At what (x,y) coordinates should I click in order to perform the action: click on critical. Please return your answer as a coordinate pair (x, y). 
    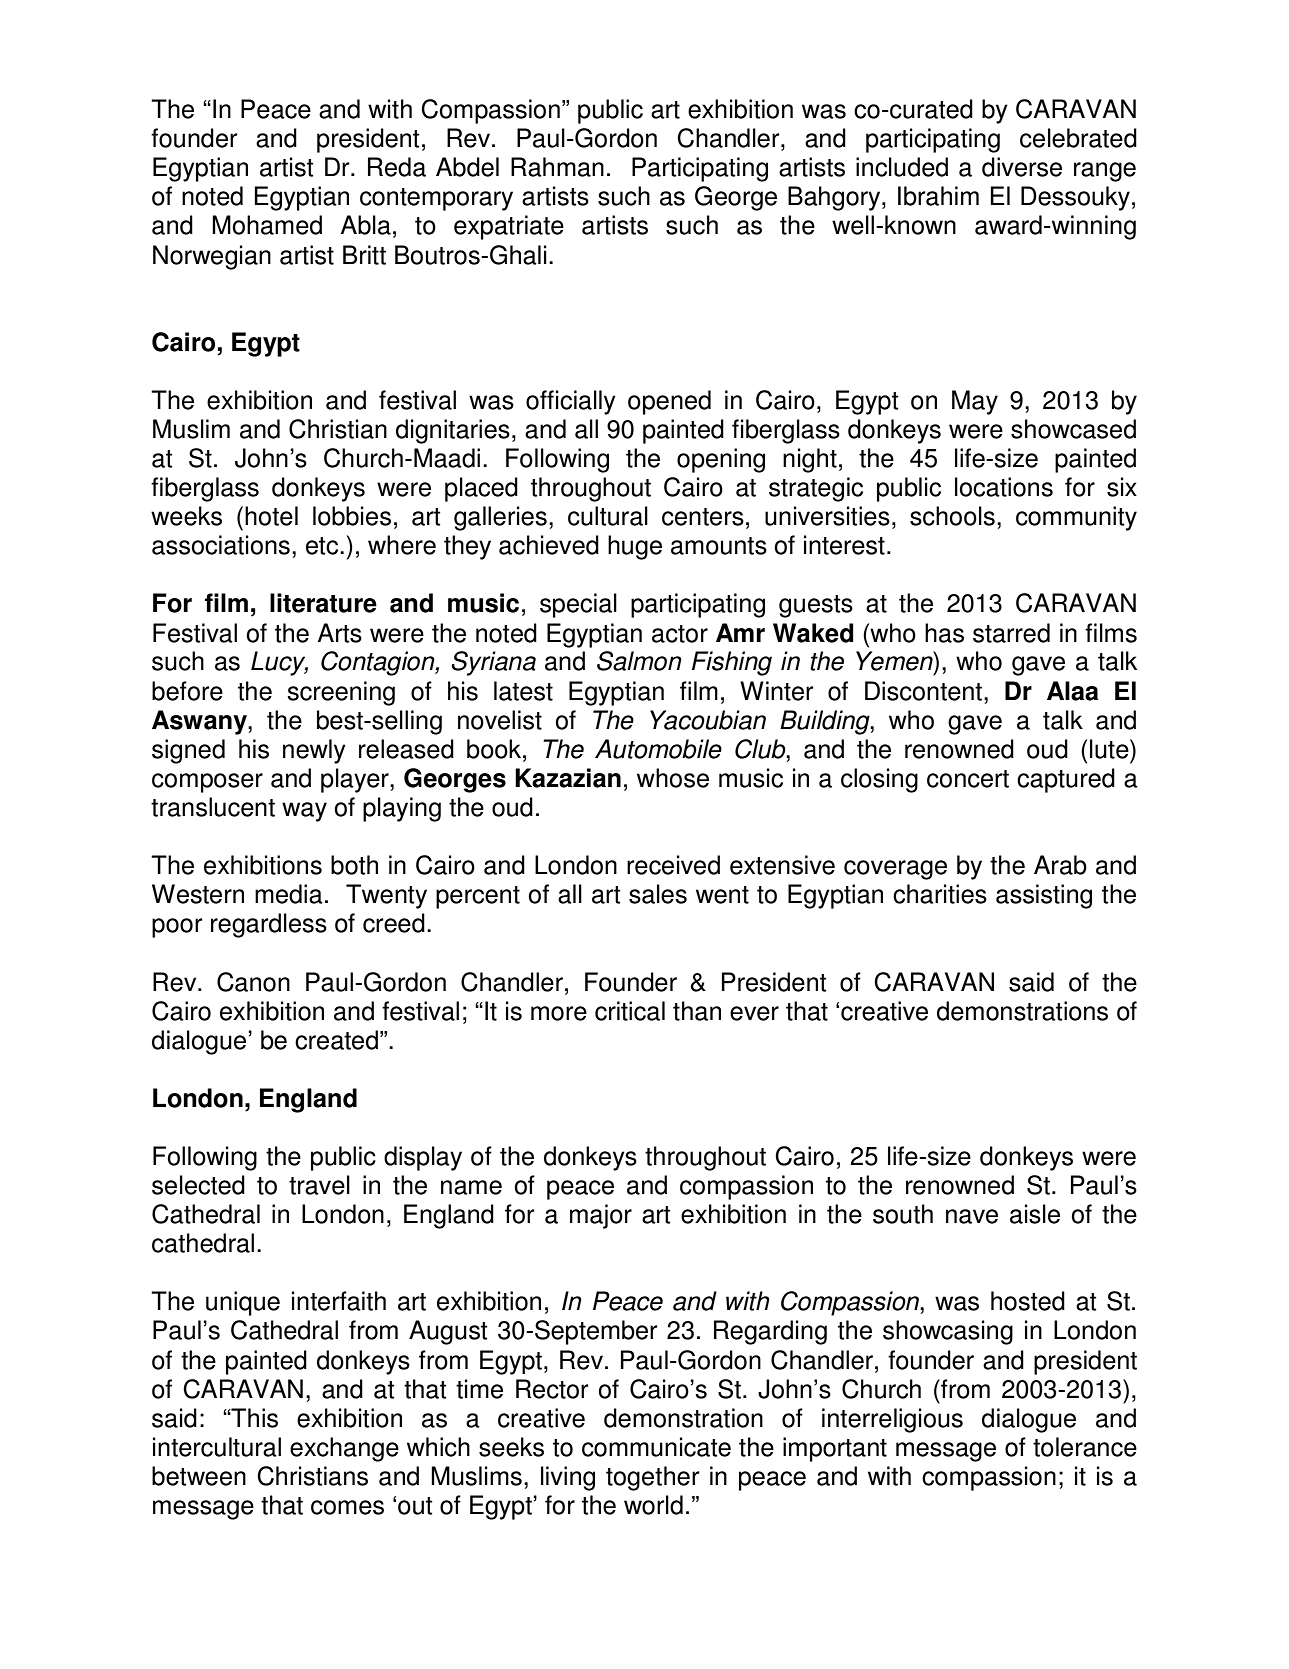
    Looking at the image, I should click on (630, 1011).
